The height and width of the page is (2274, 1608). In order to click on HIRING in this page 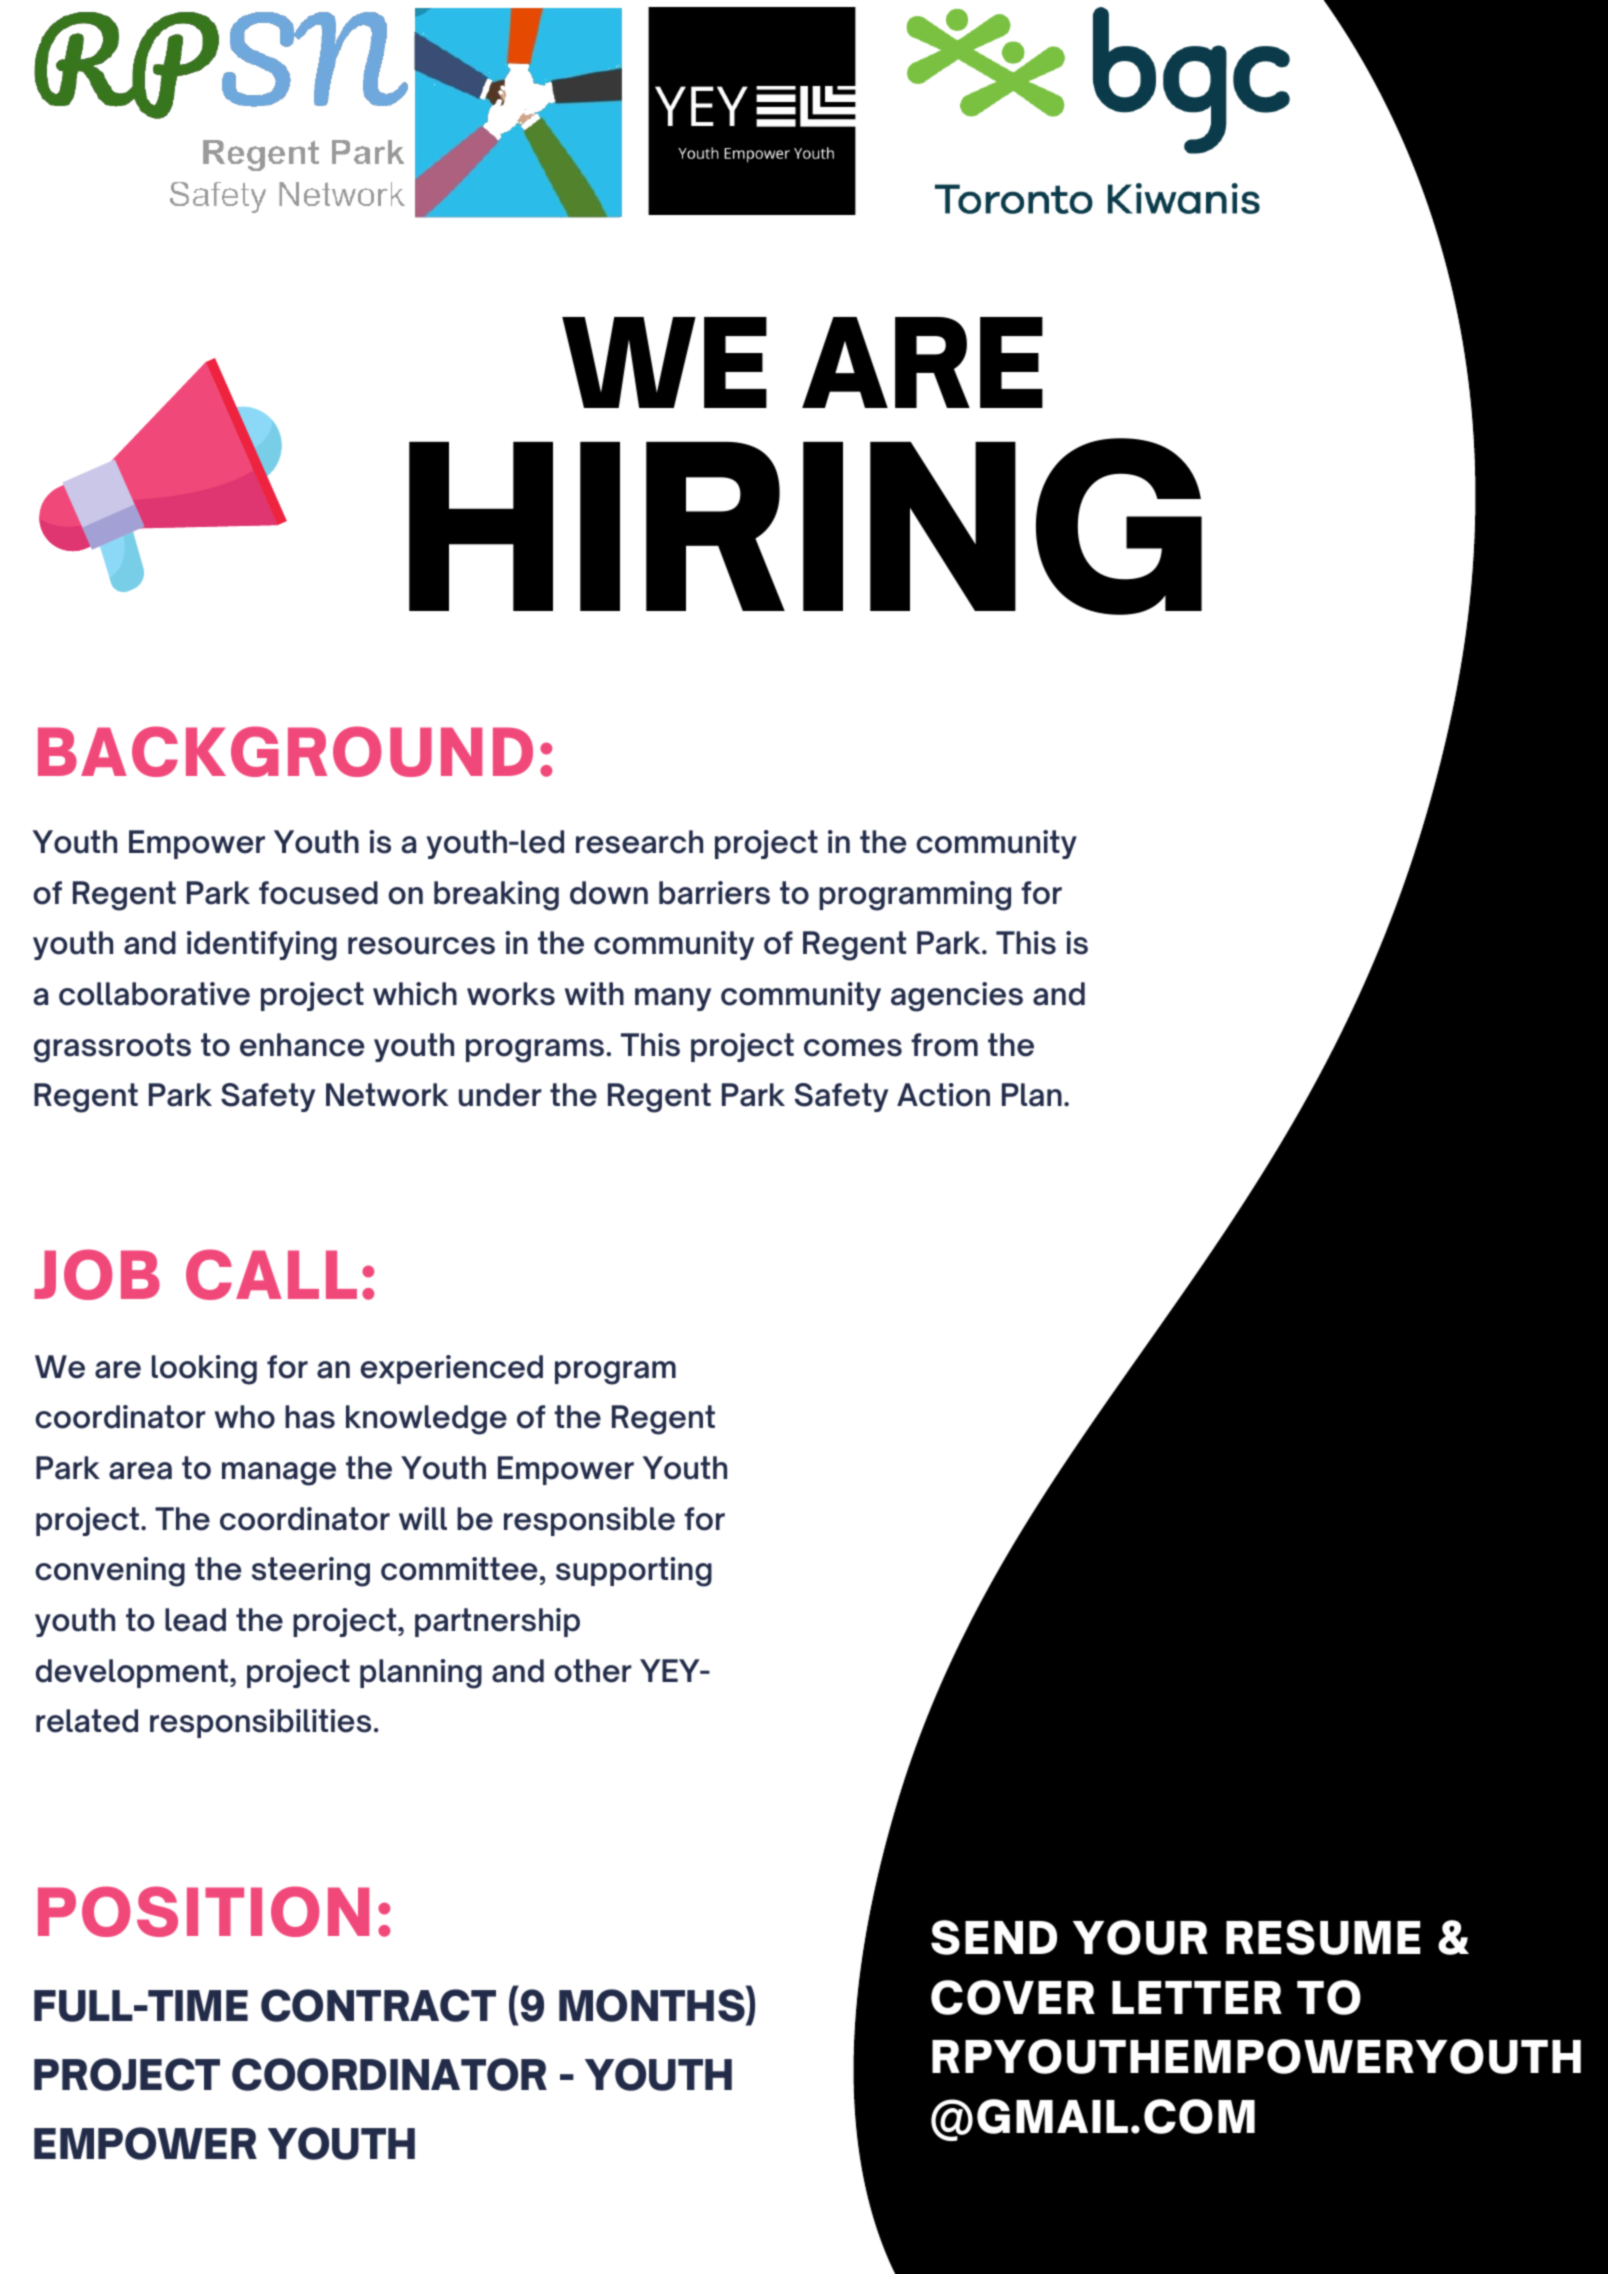, I will do `click(805, 526)`.
